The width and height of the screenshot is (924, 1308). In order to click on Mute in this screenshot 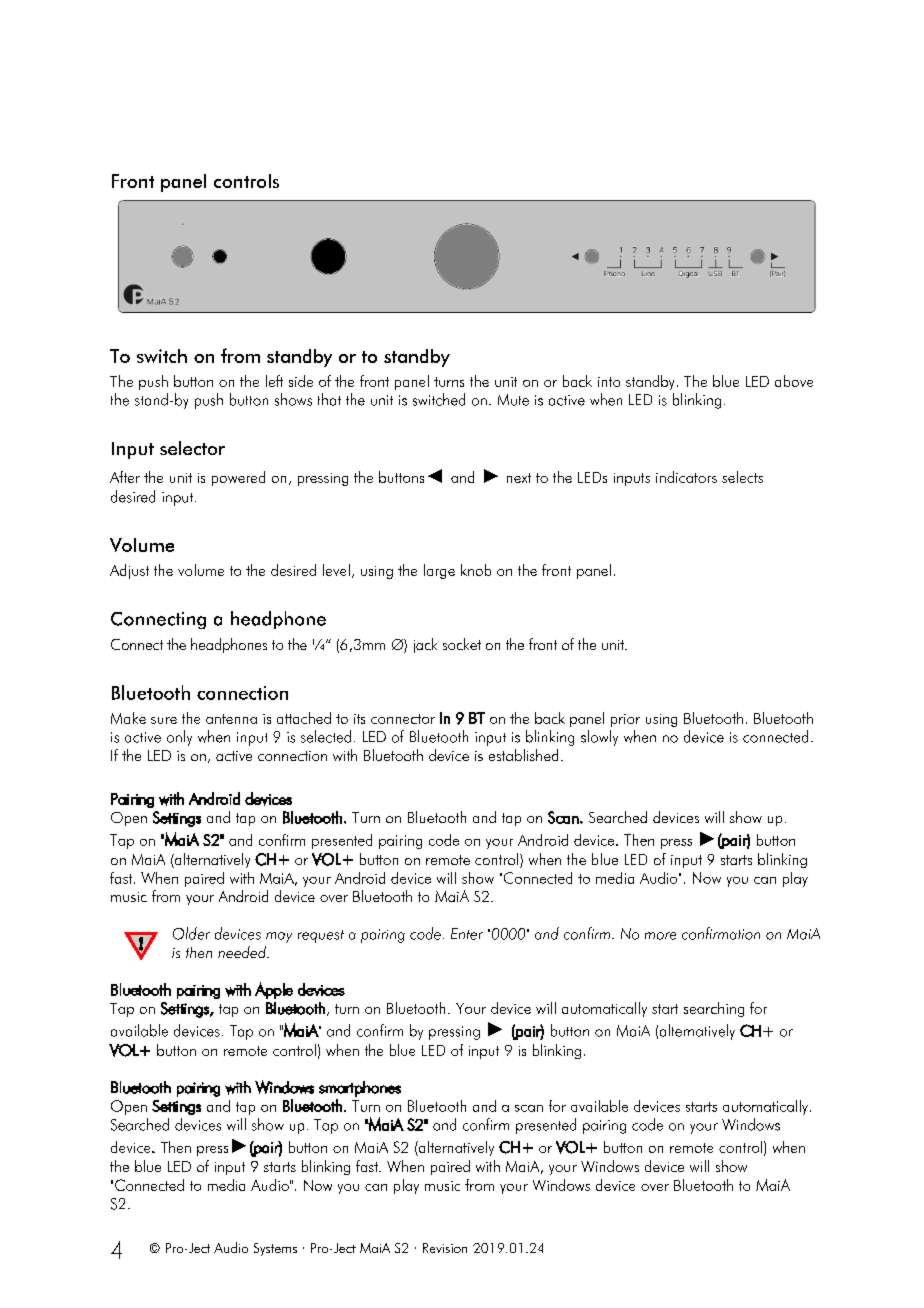, I will do `click(513, 400)`.
